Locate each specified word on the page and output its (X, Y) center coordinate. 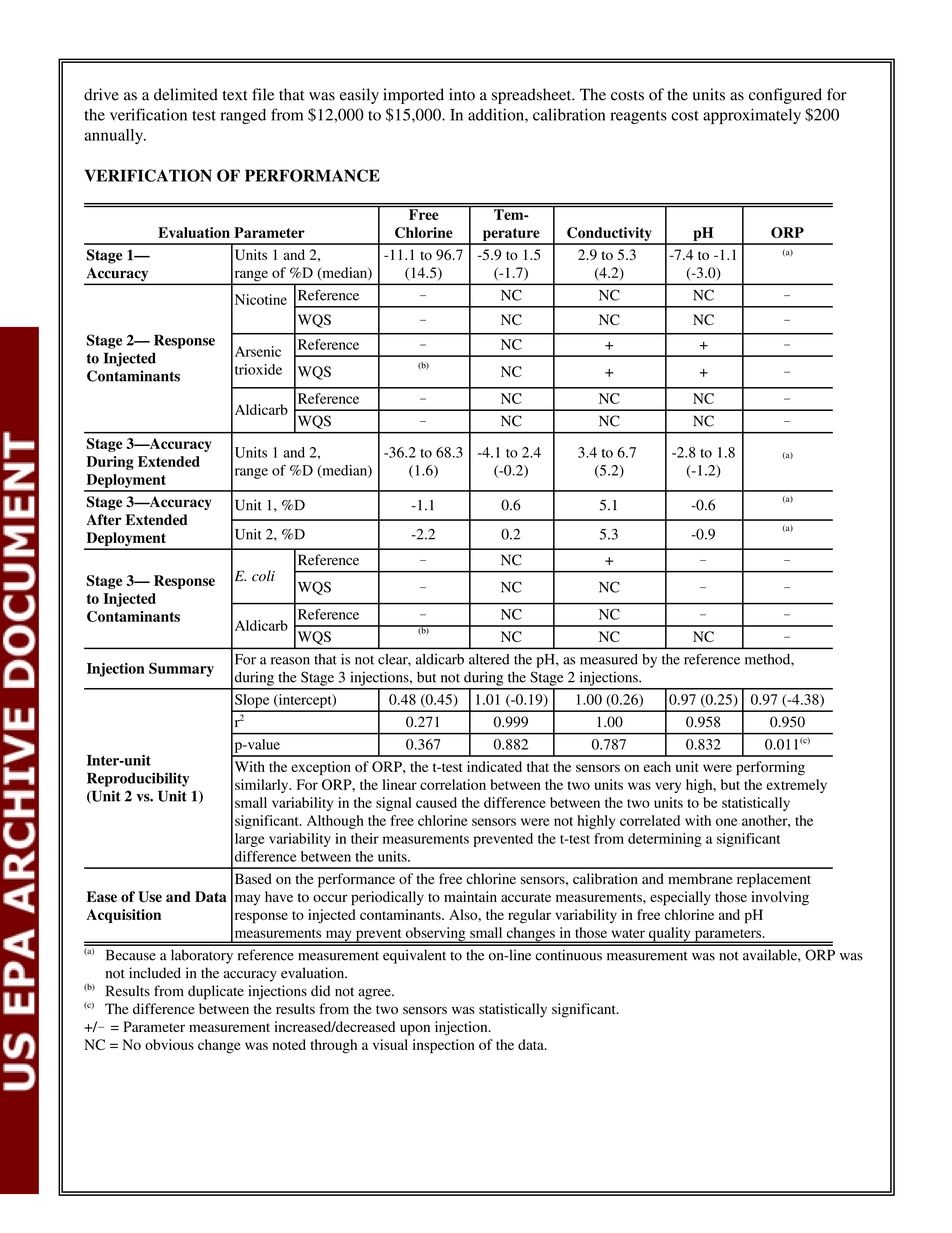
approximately (752, 116)
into (462, 94)
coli (263, 576)
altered (489, 659)
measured (609, 659)
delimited (186, 94)
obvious (169, 1044)
